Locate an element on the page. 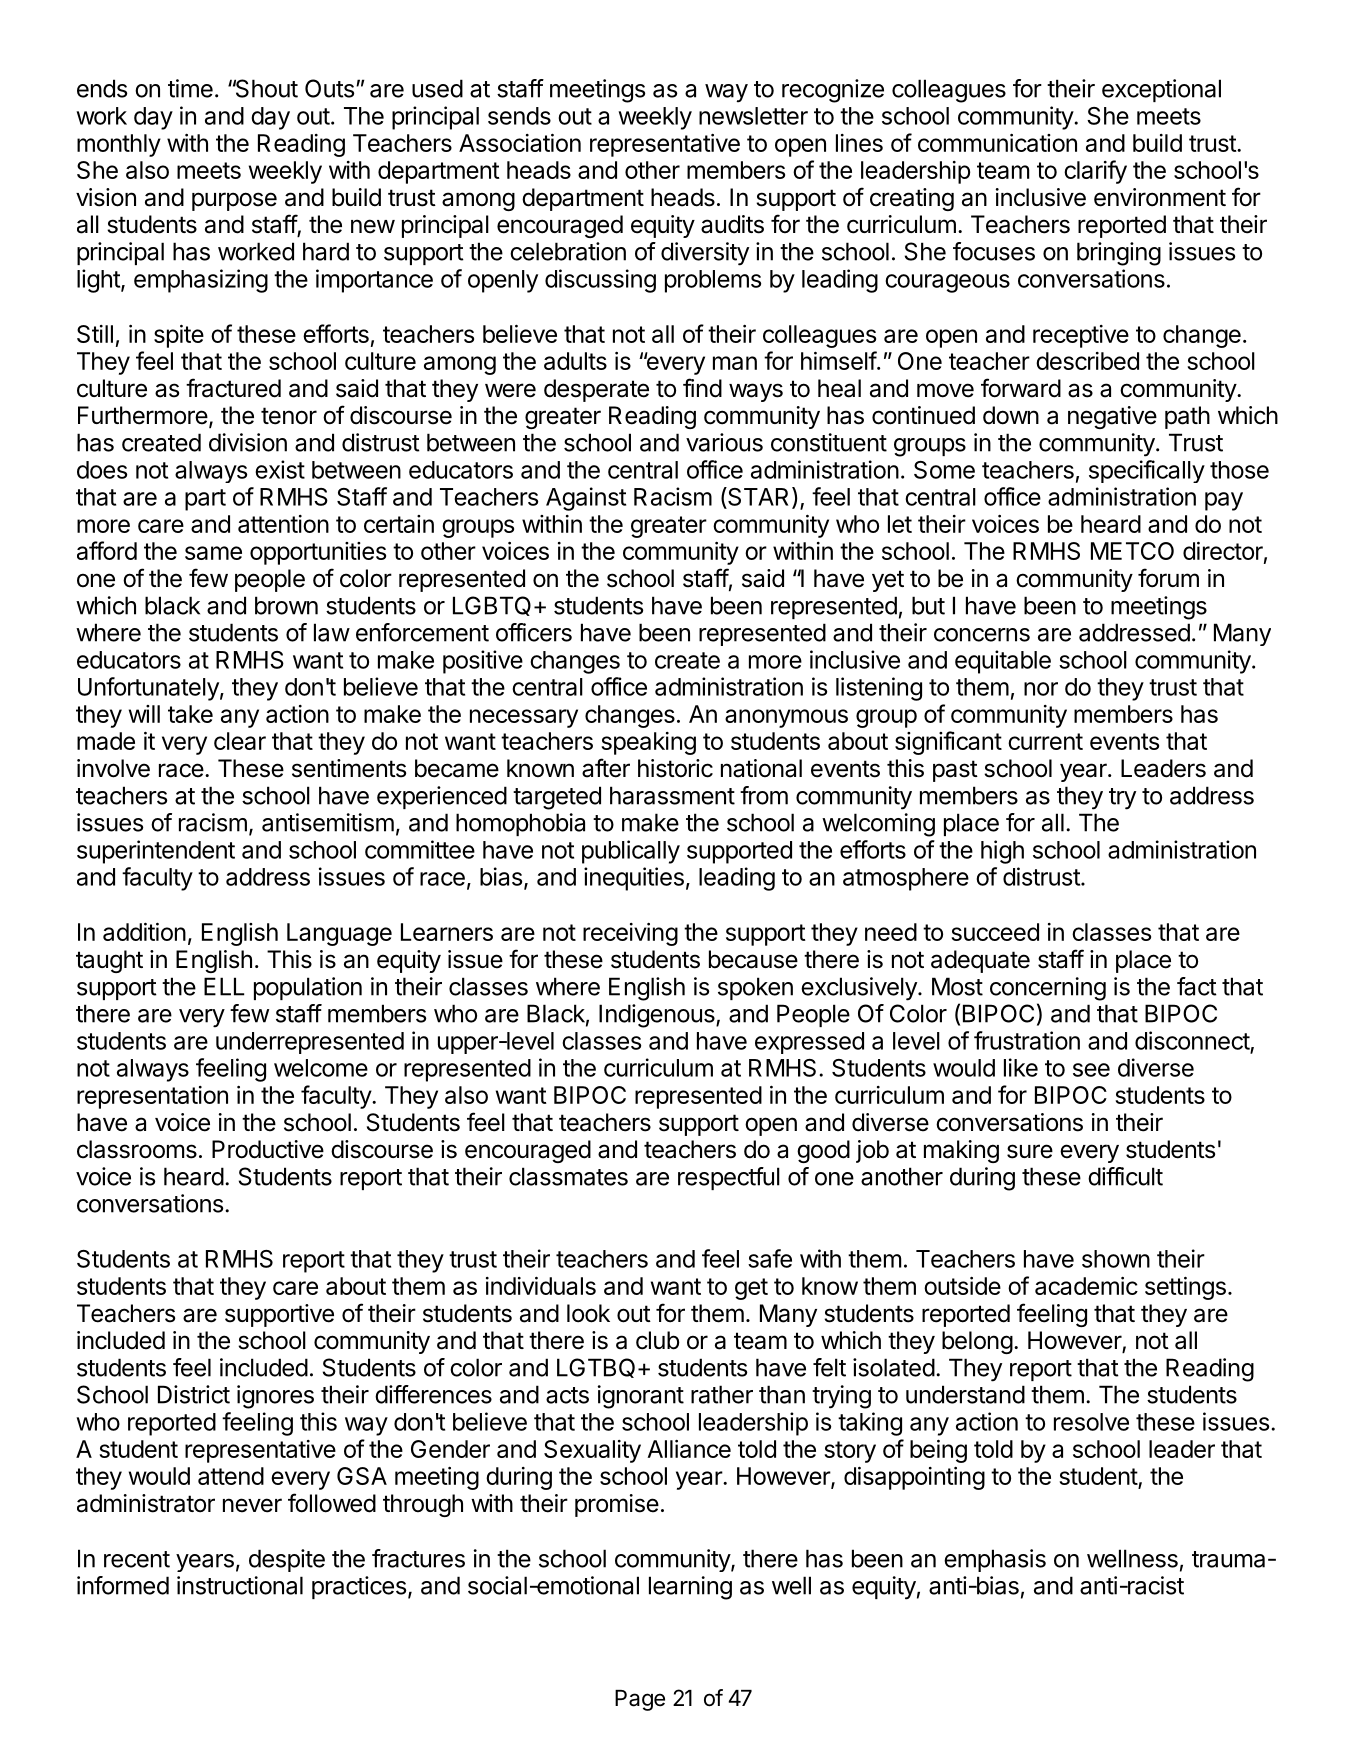 The width and height of the image is (1361, 1761). practices is located at coordinates (359, 1587).
